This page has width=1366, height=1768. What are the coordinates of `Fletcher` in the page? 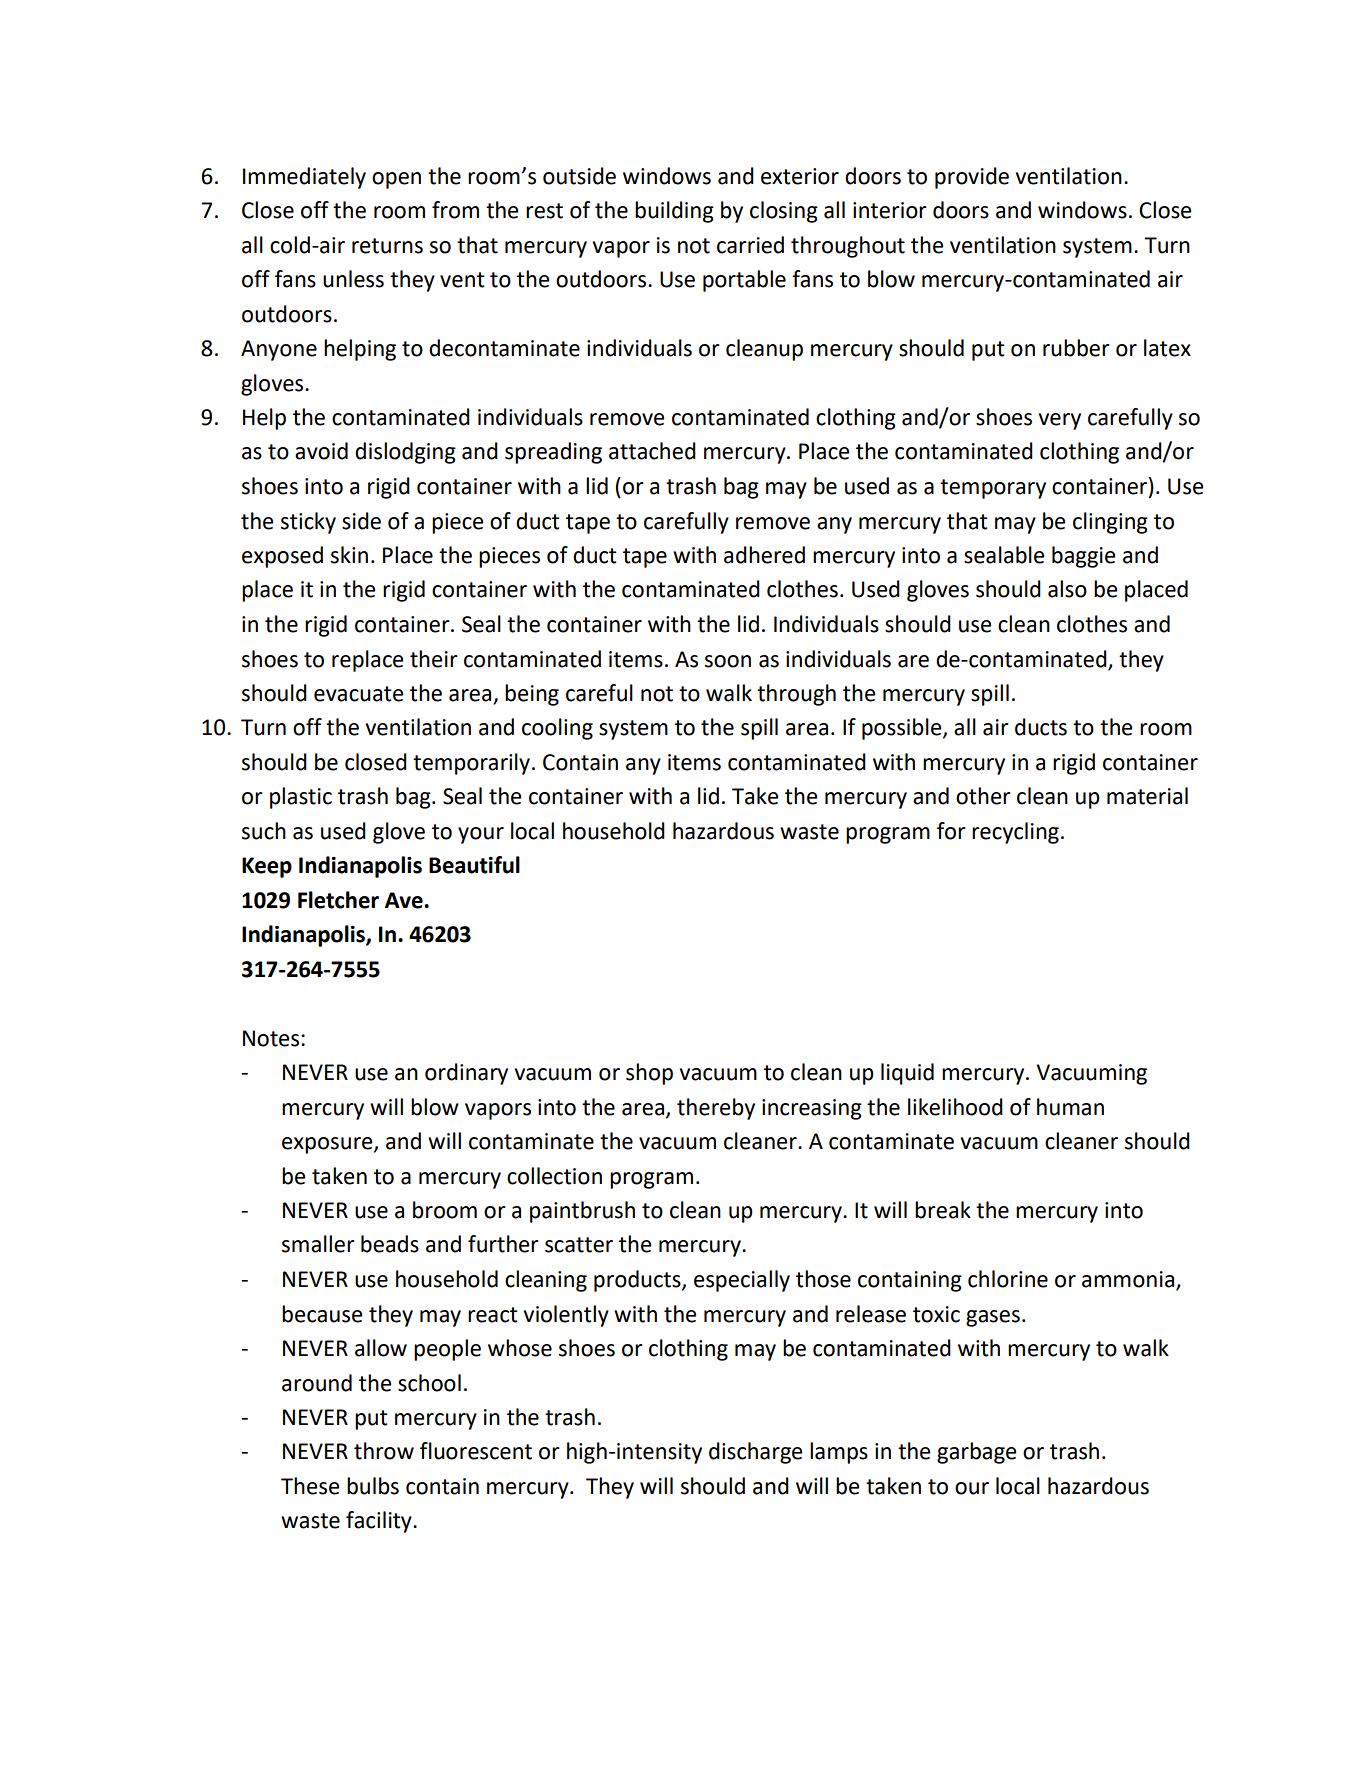 It's located at (338, 900).
